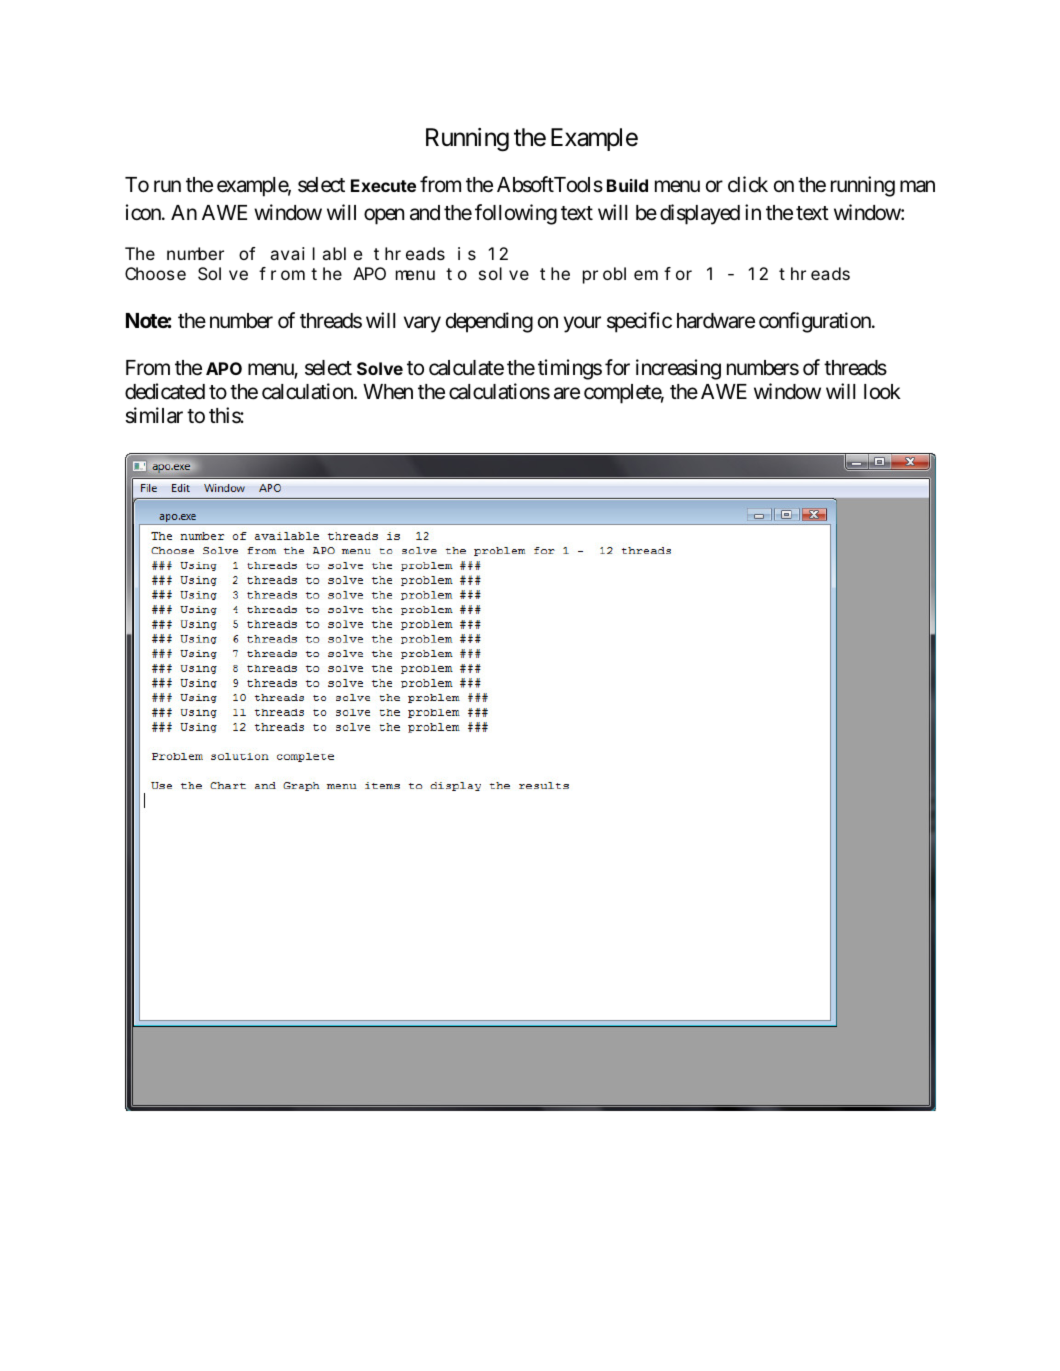 The height and width of the page is (1371, 1060). I want to click on Execute, so click(383, 185).
